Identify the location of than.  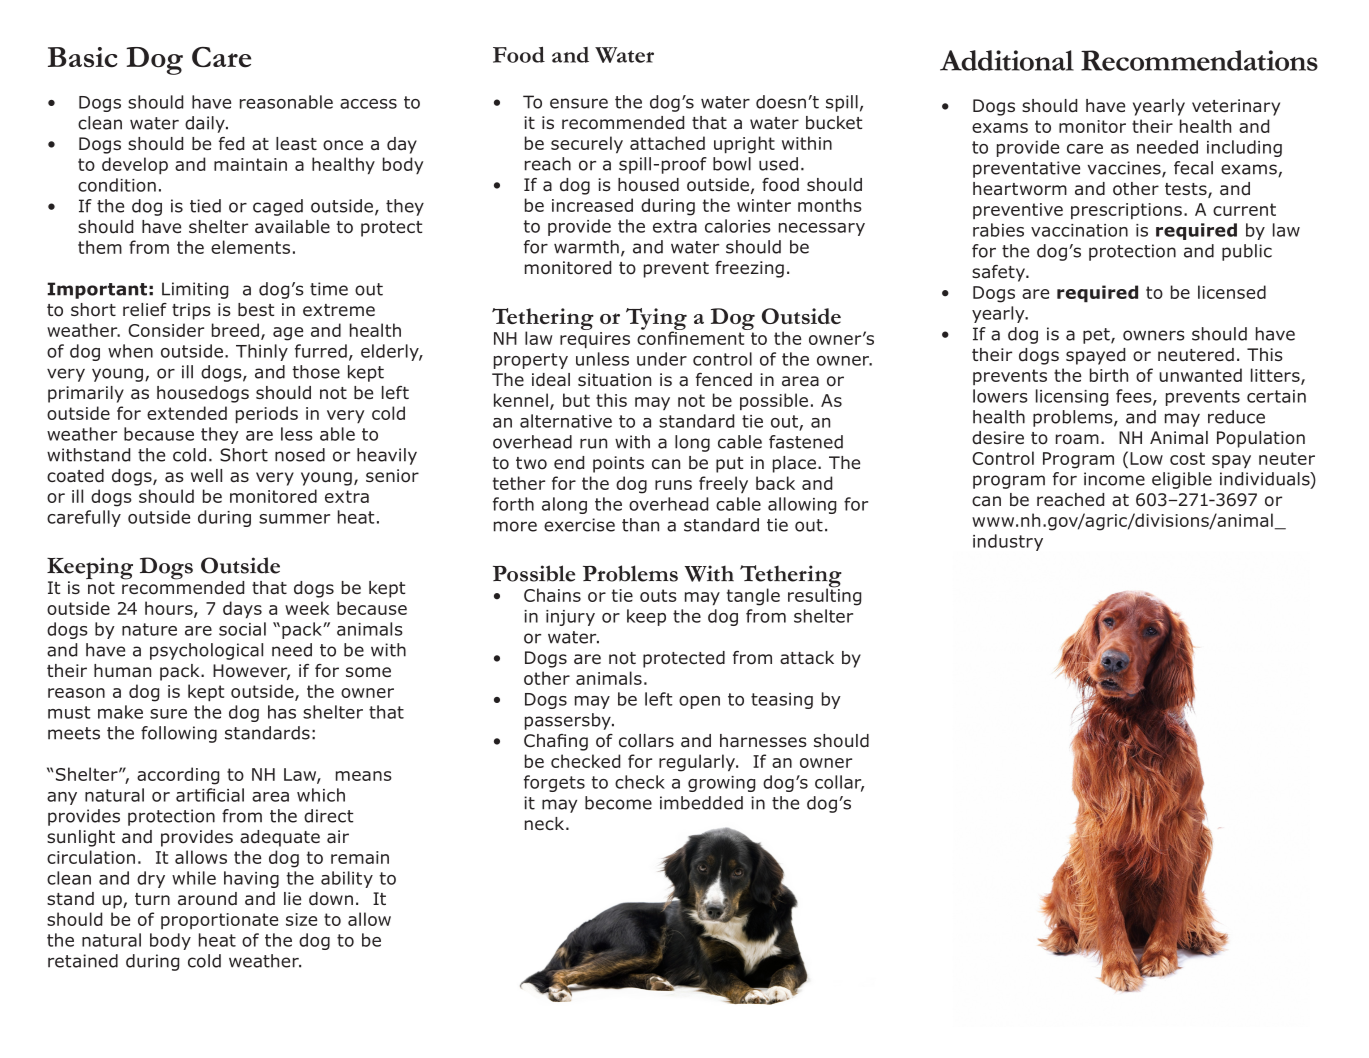
(640, 525).
